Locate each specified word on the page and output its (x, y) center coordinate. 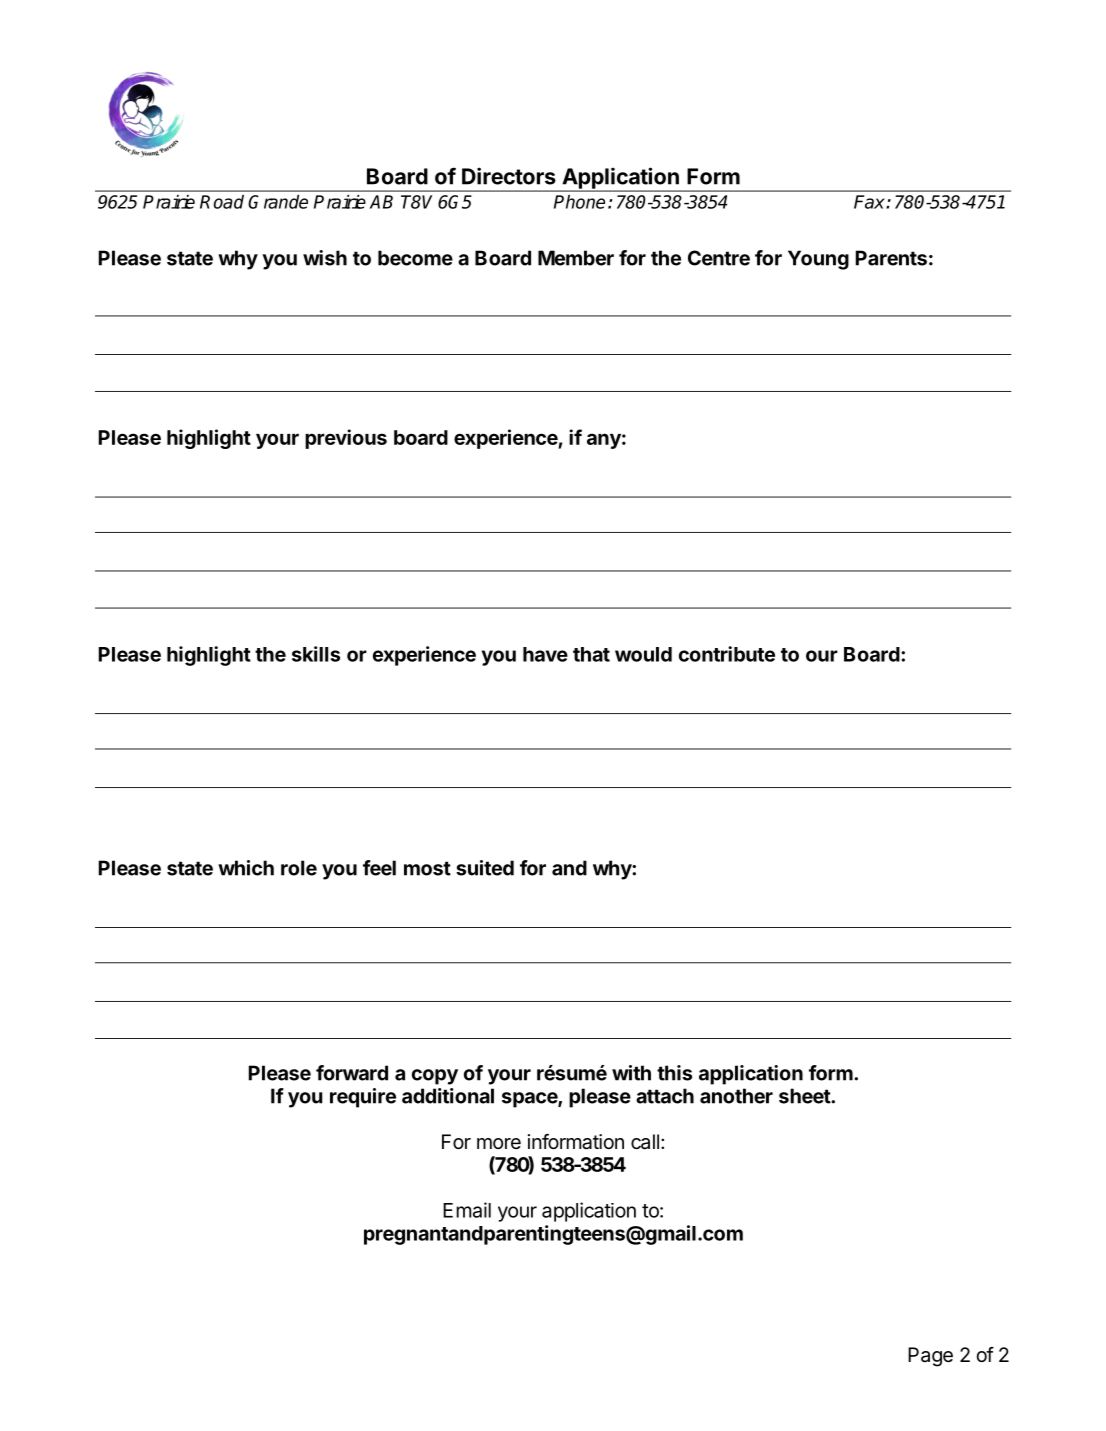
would (643, 654)
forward (352, 1073)
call (645, 1142)
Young (818, 260)
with (631, 1073)
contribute (727, 654)
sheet (805, 1096)
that (591, 654)
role (299, 868)
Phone (579, 202)
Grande (278, 202)
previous (346, 439)
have (545, 654)
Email (467, 1210)
